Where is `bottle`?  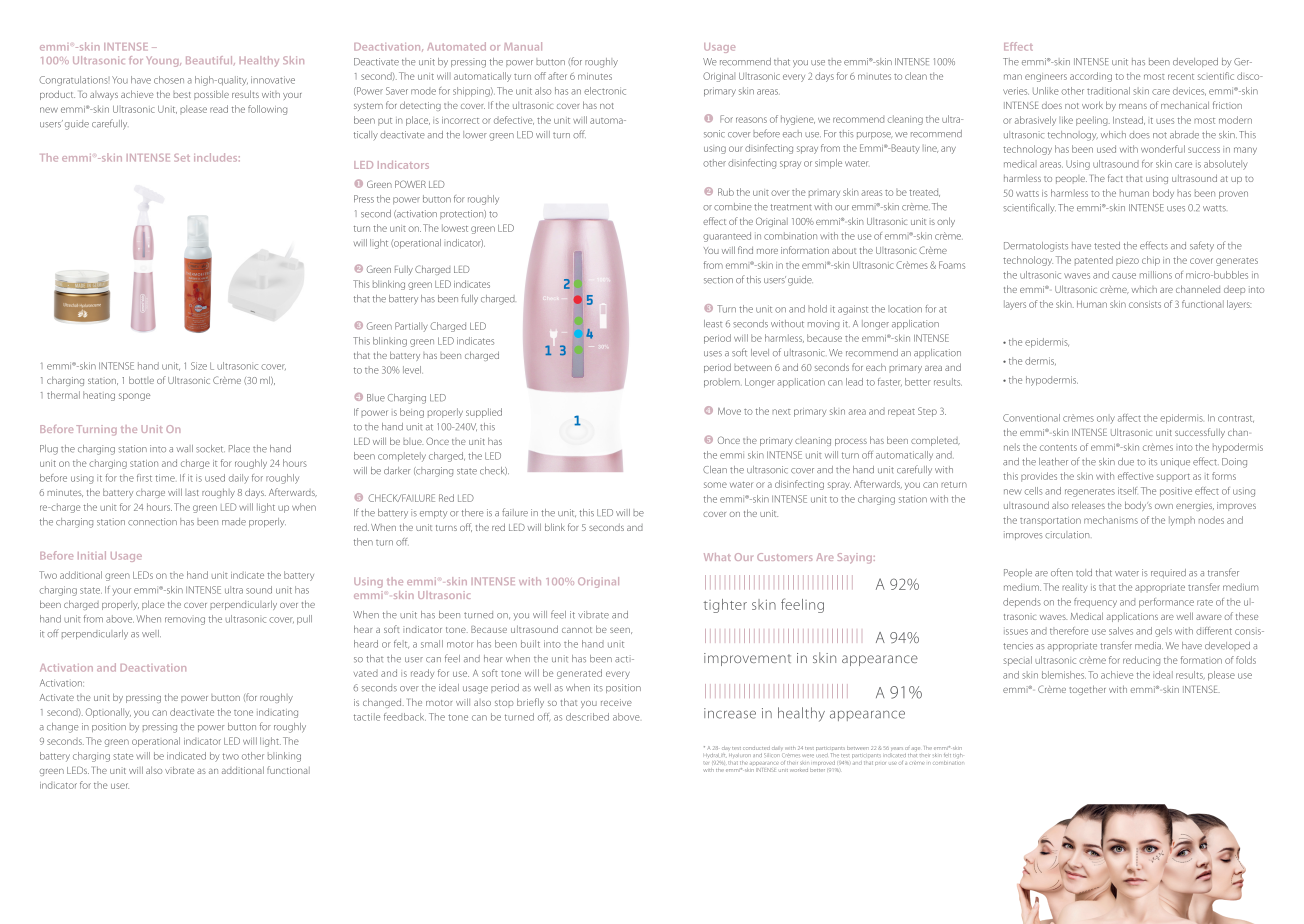 bottle is located at coordinates (141, 380).
